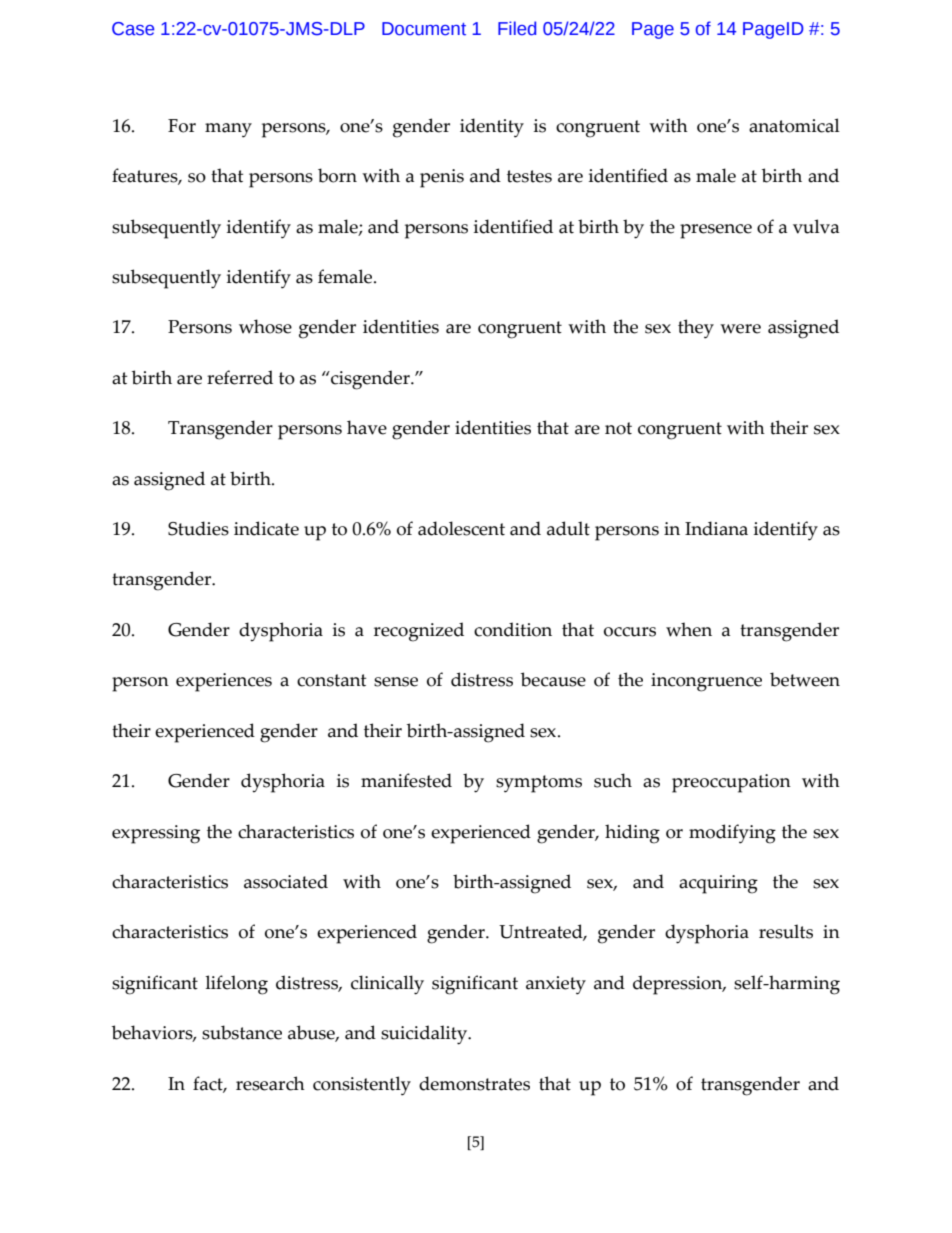 The image size is (952, 1233). What do you see at coordinates (517, 28) in the screenshot?
I see `Filed` at bounding box center [517, 28].
